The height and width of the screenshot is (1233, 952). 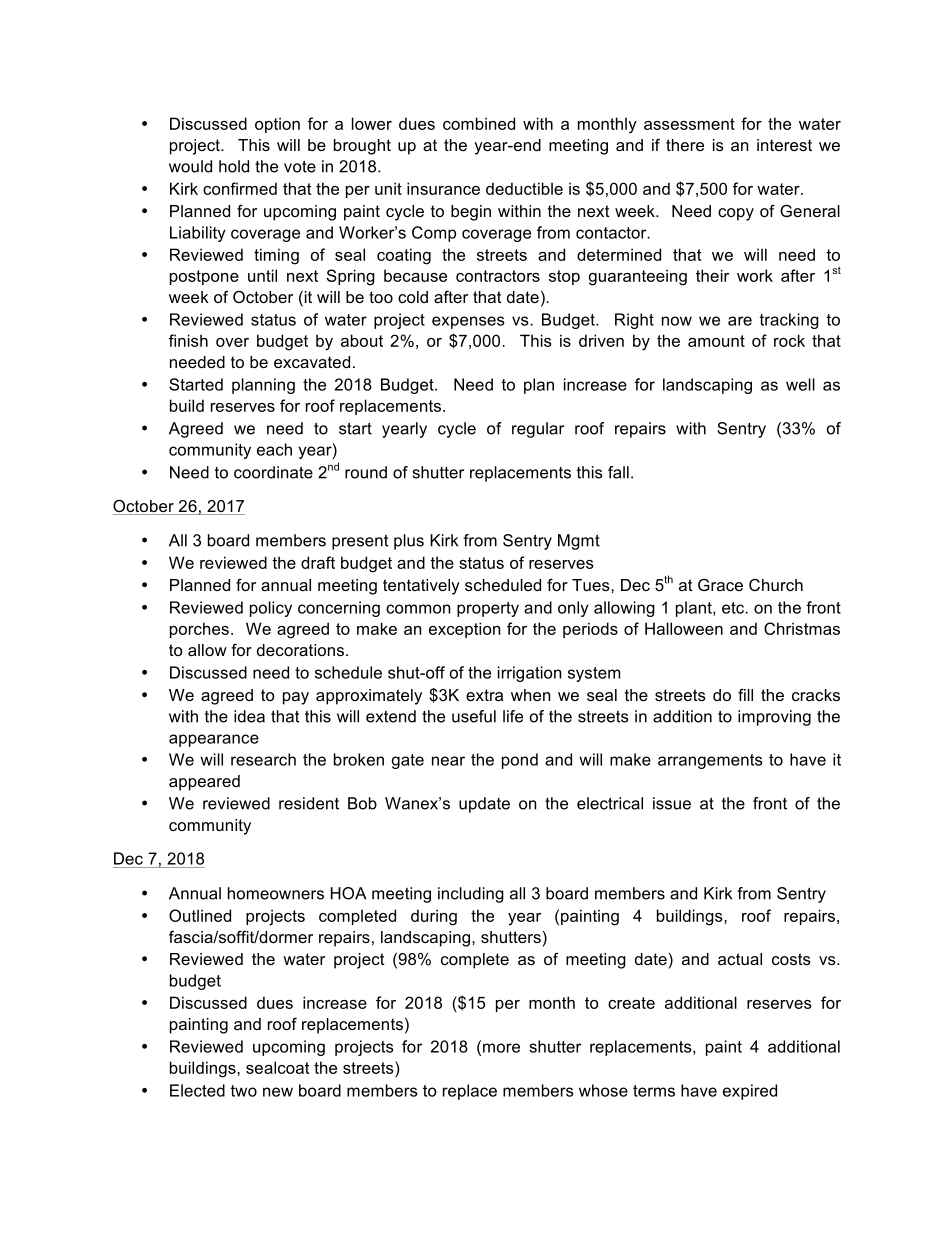 I want to click on property, so click(x=488, y=609).
